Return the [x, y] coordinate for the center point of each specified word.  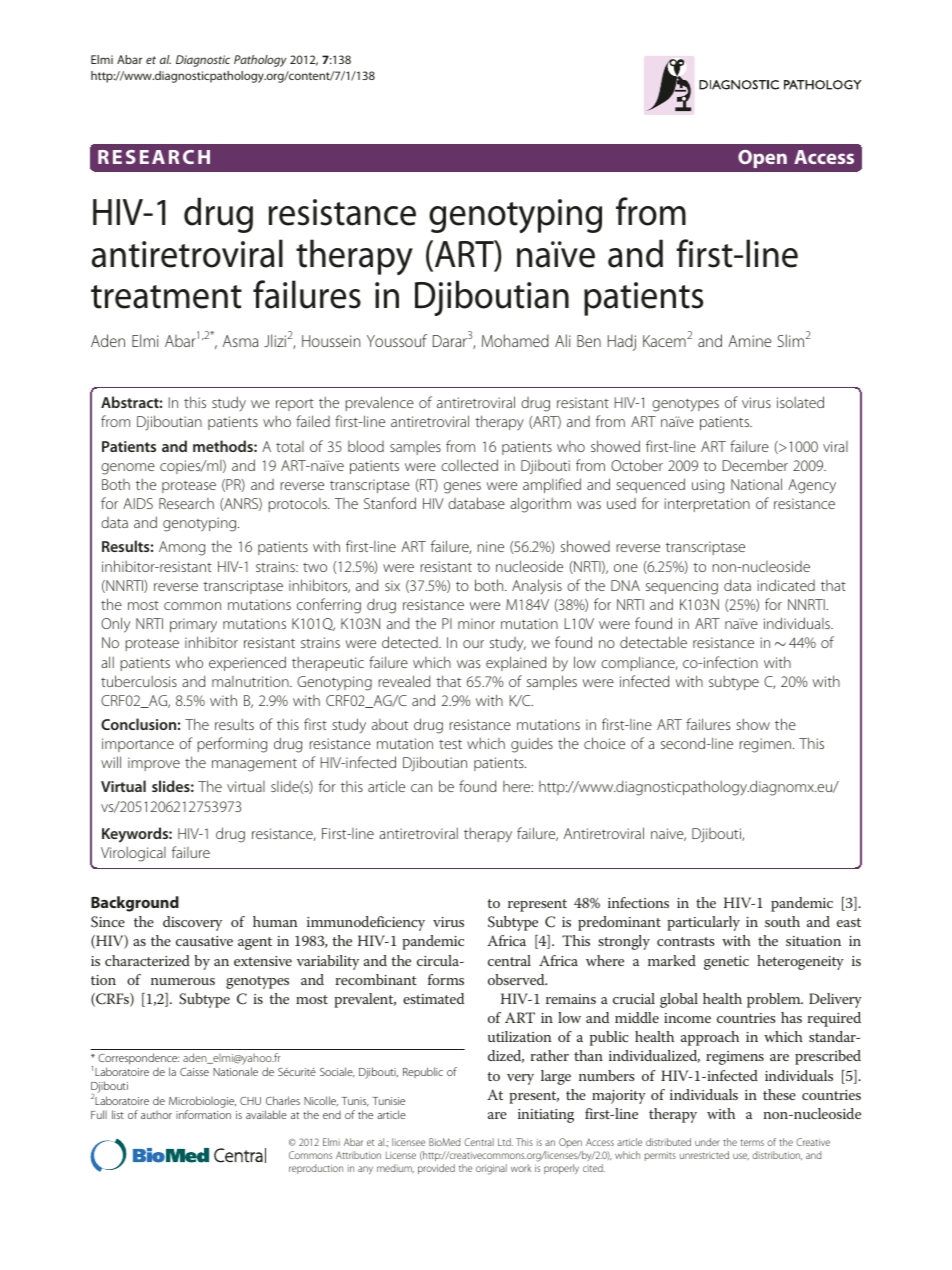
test [450, 744]
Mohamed [515, 340]
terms [752, 1142]
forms [446, 979]
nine [490, 546]
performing [232, 745]
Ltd [505, 1142]
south [782, 921]
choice [604, 743]
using [708, 486]
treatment [166, 297]
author [156, 1115]
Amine [749, 341]
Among [182, 548]
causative [204, 941]
